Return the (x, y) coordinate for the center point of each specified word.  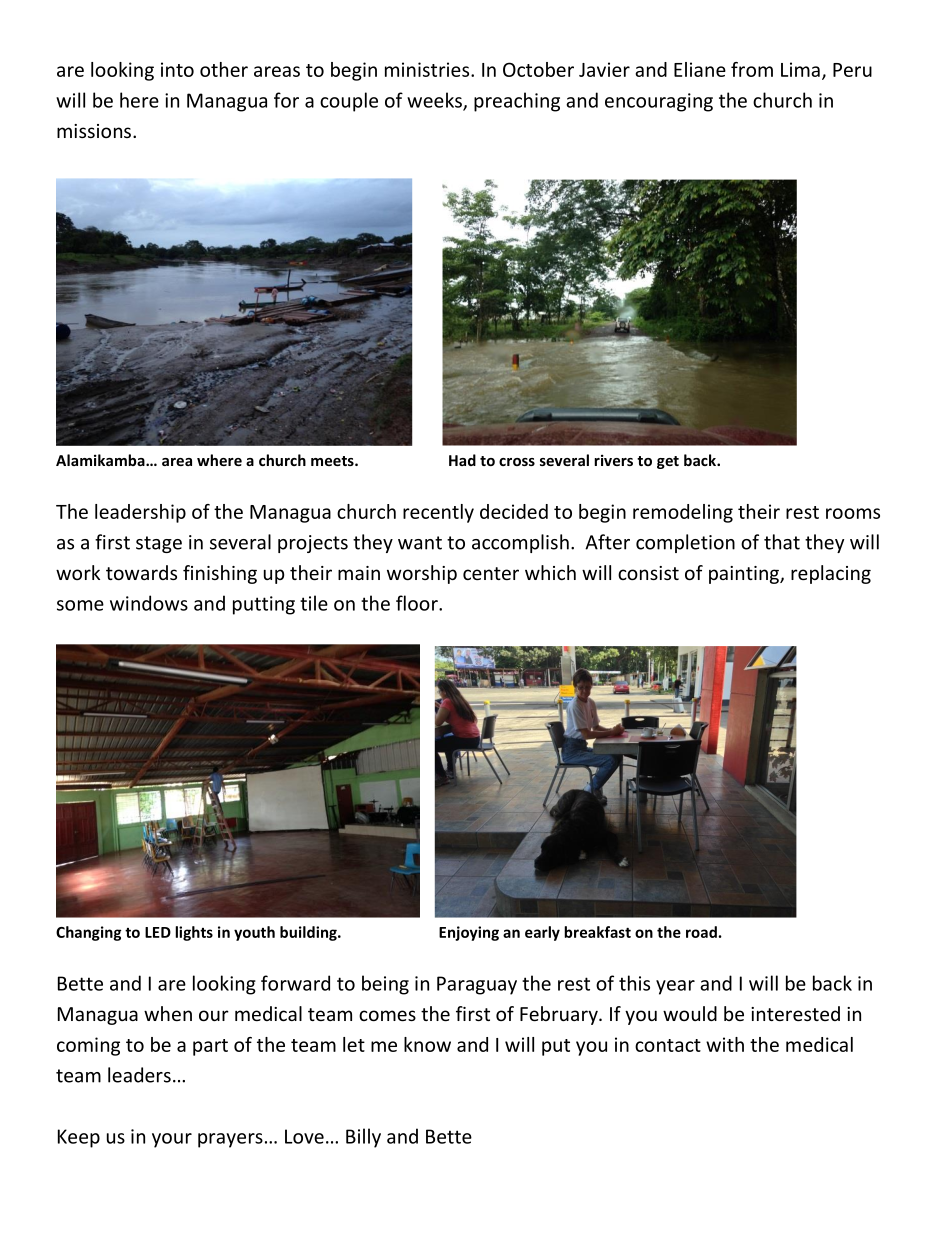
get (668, 462)
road (702, 932)
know (427, 1044)
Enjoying (469, 933)
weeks (435, 101)
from (752, 69)
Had (462, 460)
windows (149, 603)
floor (418, 603)
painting (745, 575)
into (177, 69)
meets (333, 461)
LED (158, 932)
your (172, 1140)
